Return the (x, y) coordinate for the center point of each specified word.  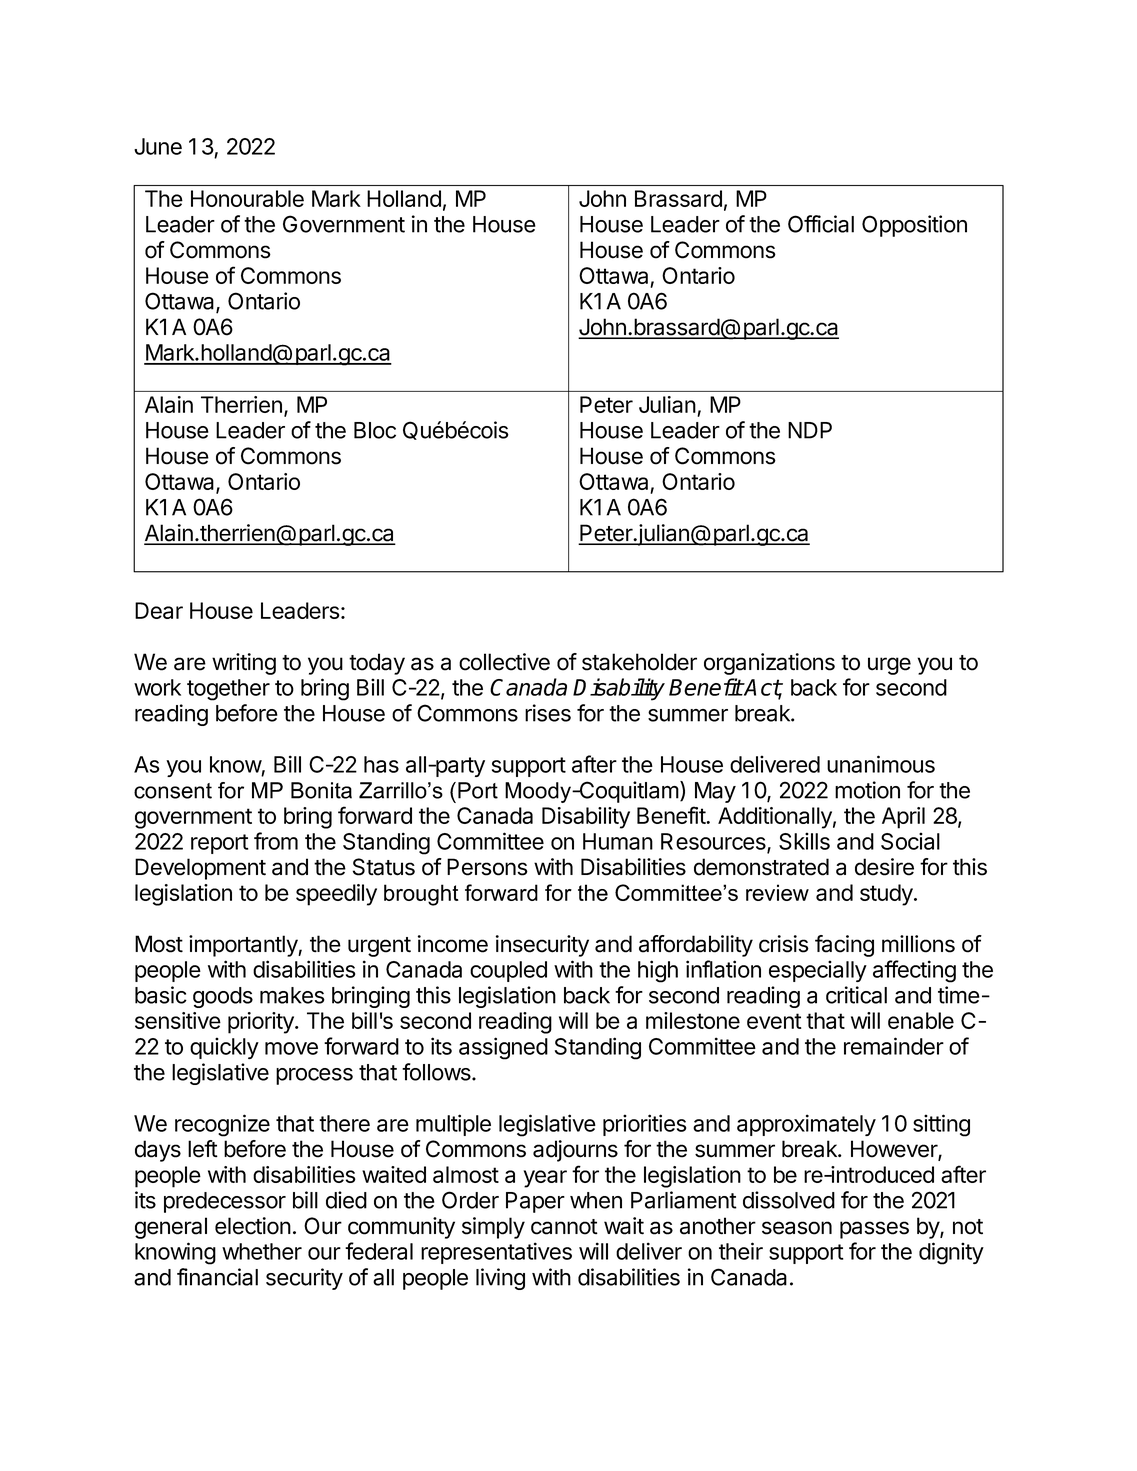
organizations (769, 664)
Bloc (375, 430)
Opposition (914, 226)
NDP (810, 430)
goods (223, 997)
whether (262, 1251)
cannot (564, 1227)
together (228, 690)
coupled (508, 971)
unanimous (881, 764)
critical (856, 995)
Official (821, 224)
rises (548, 713)
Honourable (247, 198)
